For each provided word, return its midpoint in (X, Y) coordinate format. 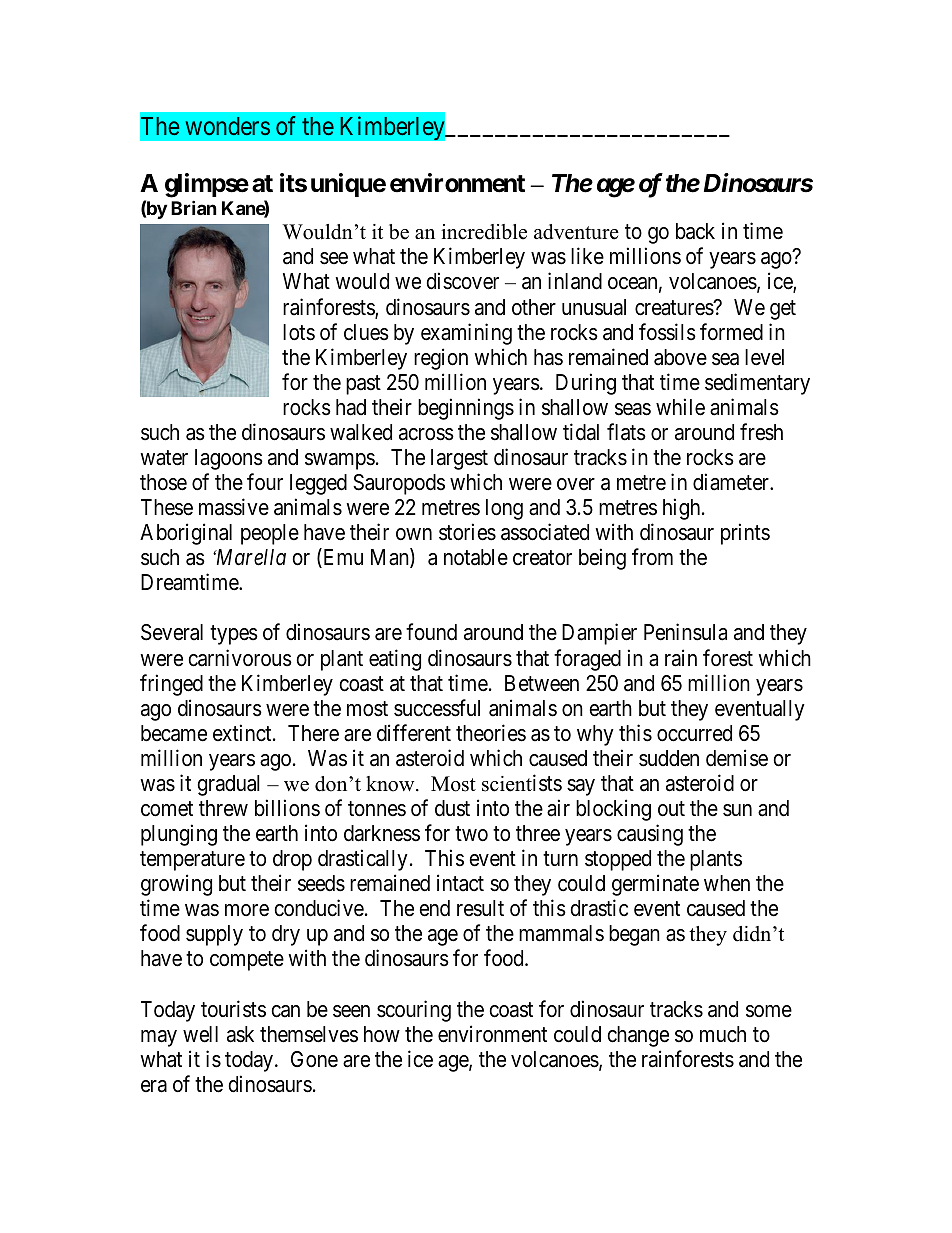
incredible (484, 232)
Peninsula (685, 632)
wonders (228, 126)
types (234, 635)
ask (240, 1034)
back (695, 231)
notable (476, 557)
